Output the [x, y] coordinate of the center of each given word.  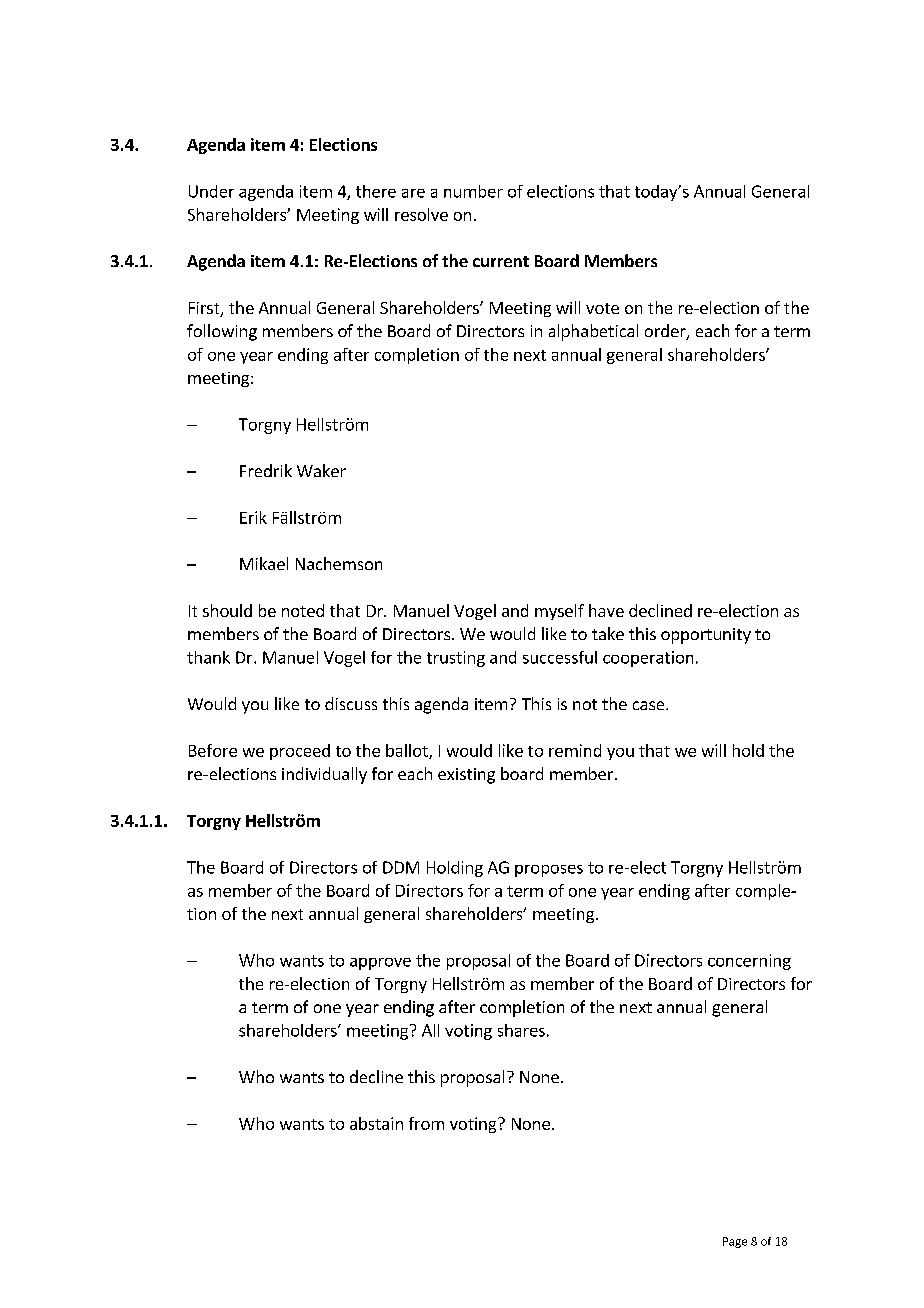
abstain [376, 1123]
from [426, 1123]
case [650, 705]
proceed [300, 752]
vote [602, 308]
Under [211, 191]
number [473, 191]
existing [466, 776]
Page [735, 1242]
